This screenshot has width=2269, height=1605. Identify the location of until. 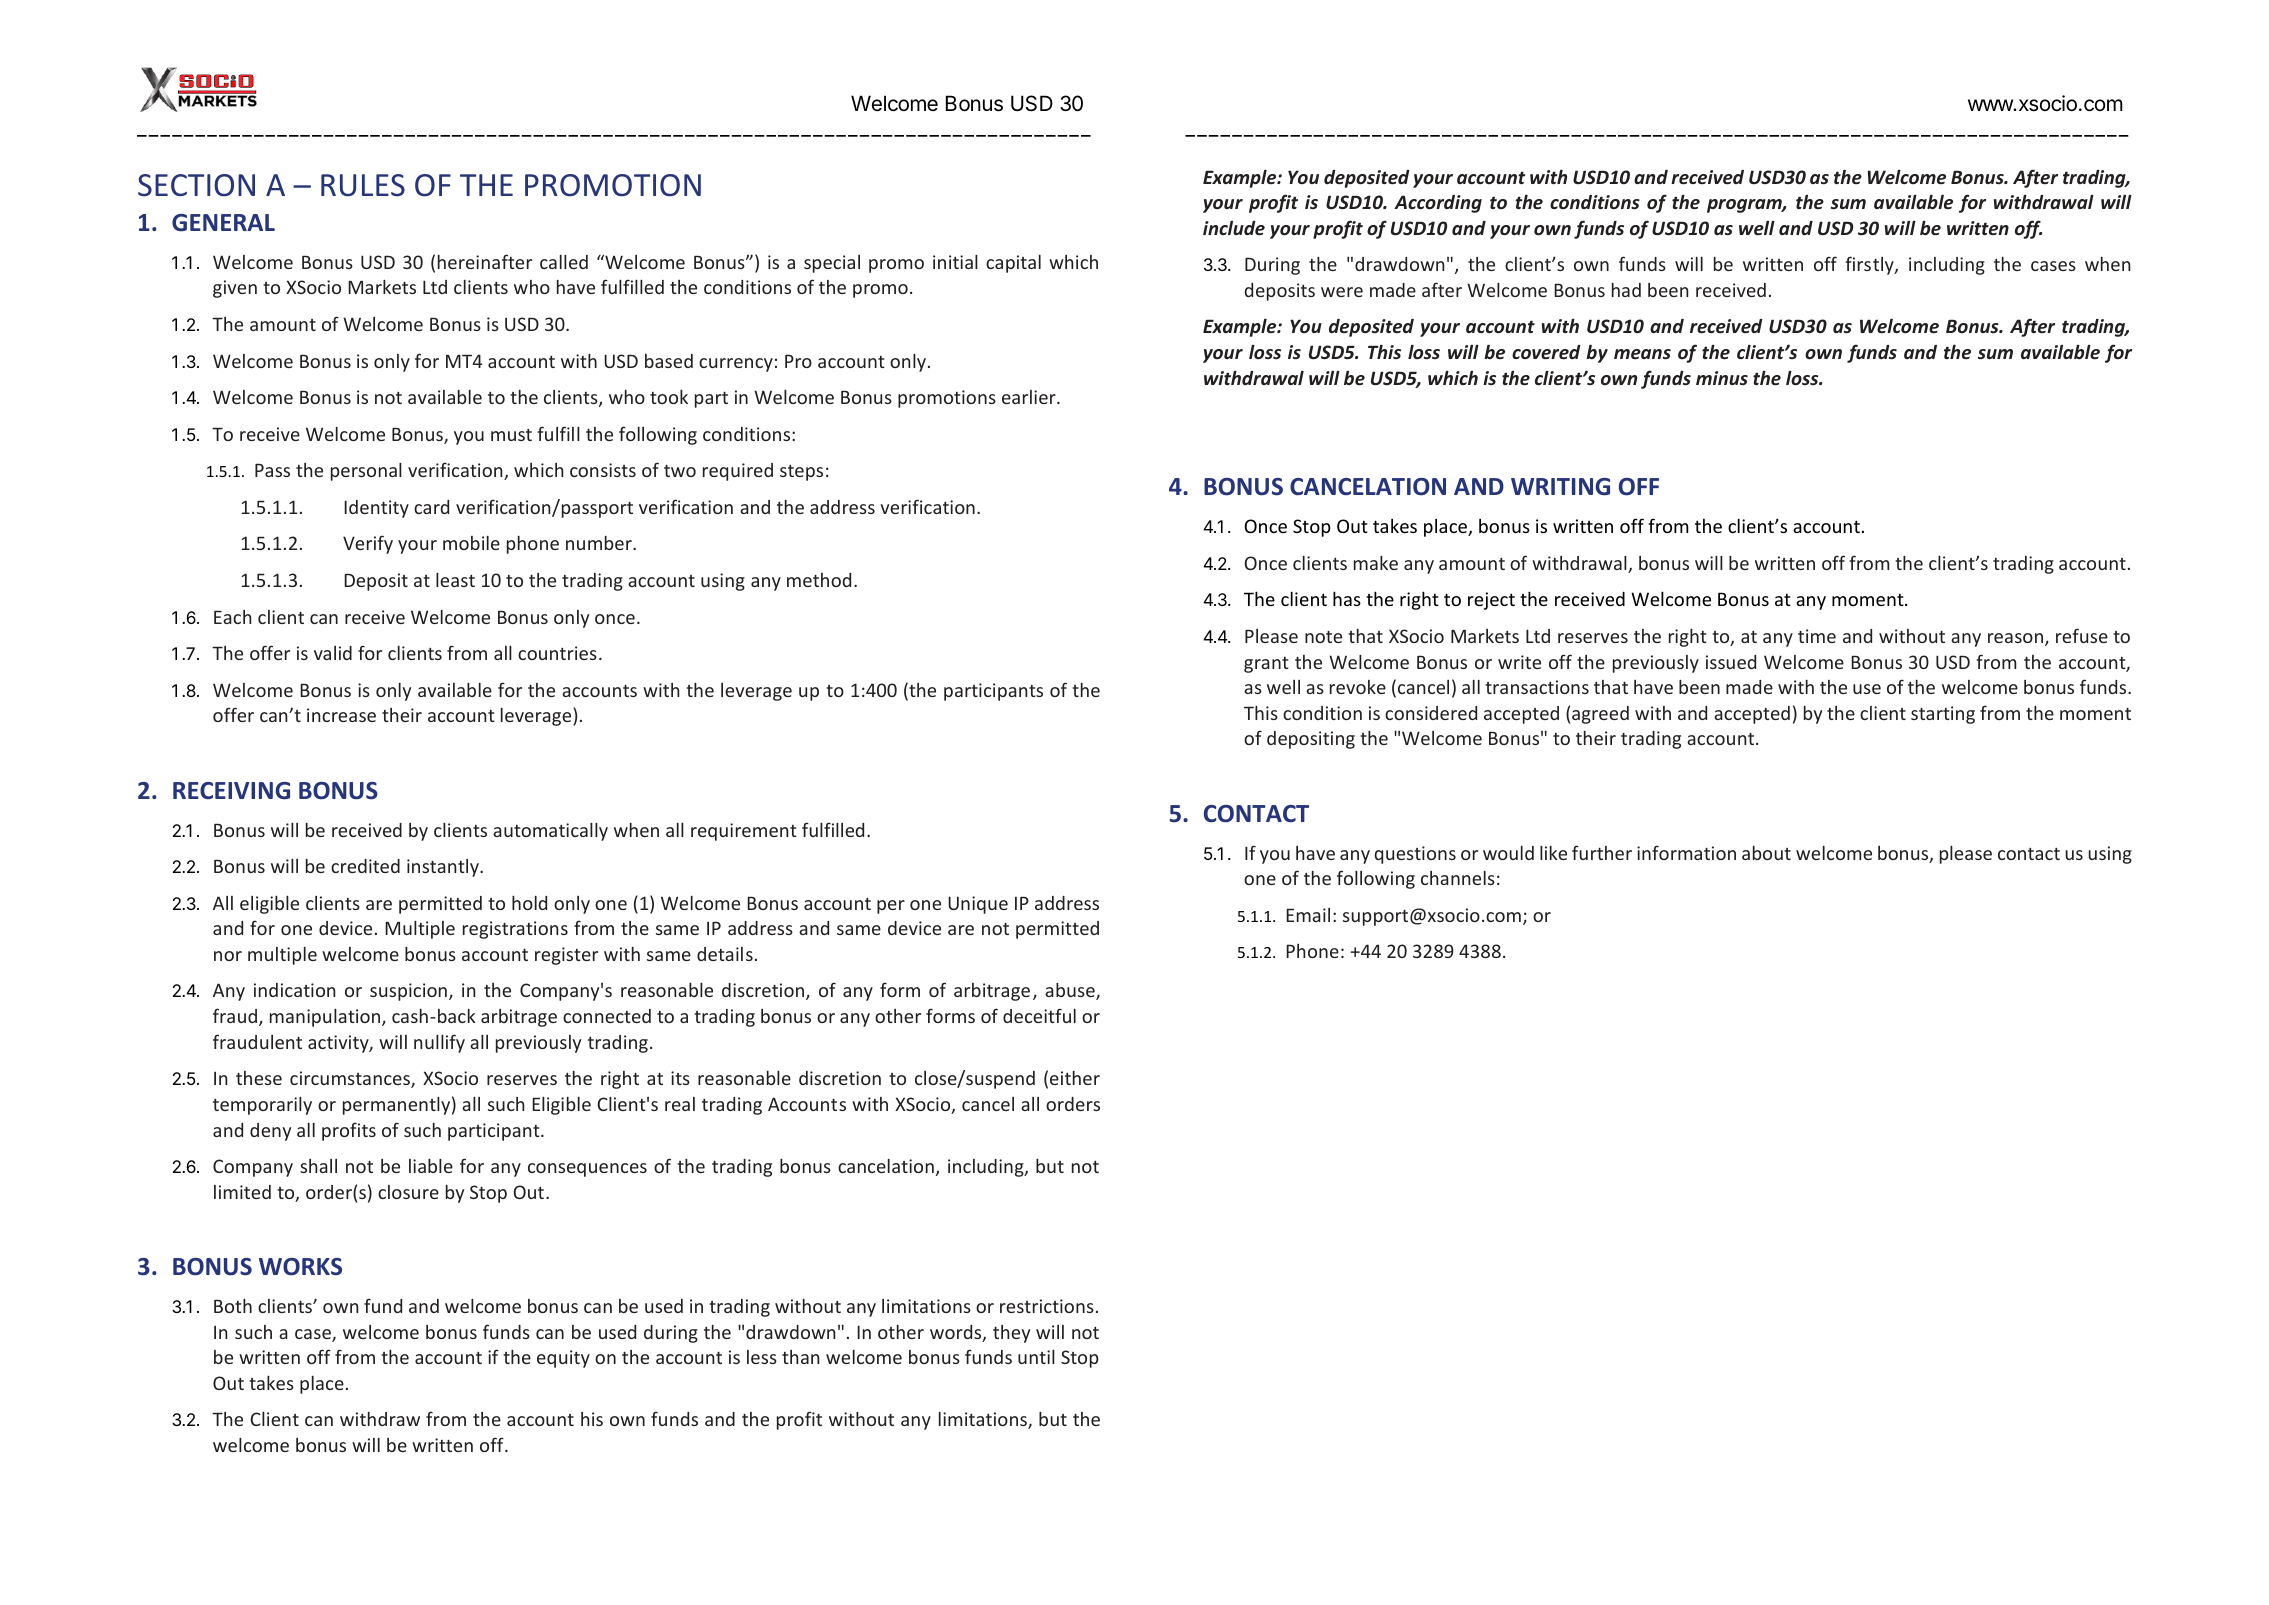
(1036, 1357).
